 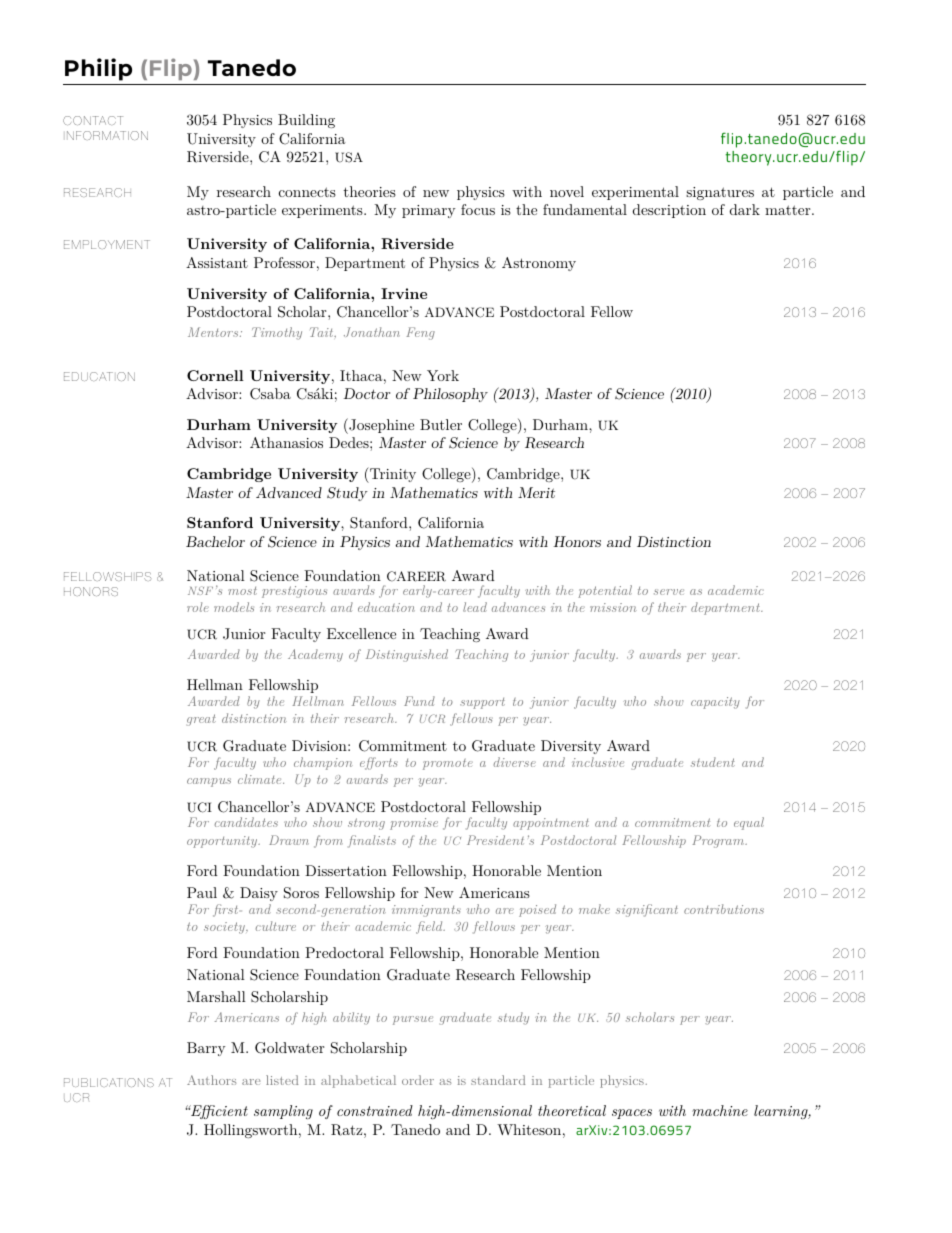 What do you see at coordinates (669, 211) in the screenshot?
I see `description` at bounding box center [669, 211].
